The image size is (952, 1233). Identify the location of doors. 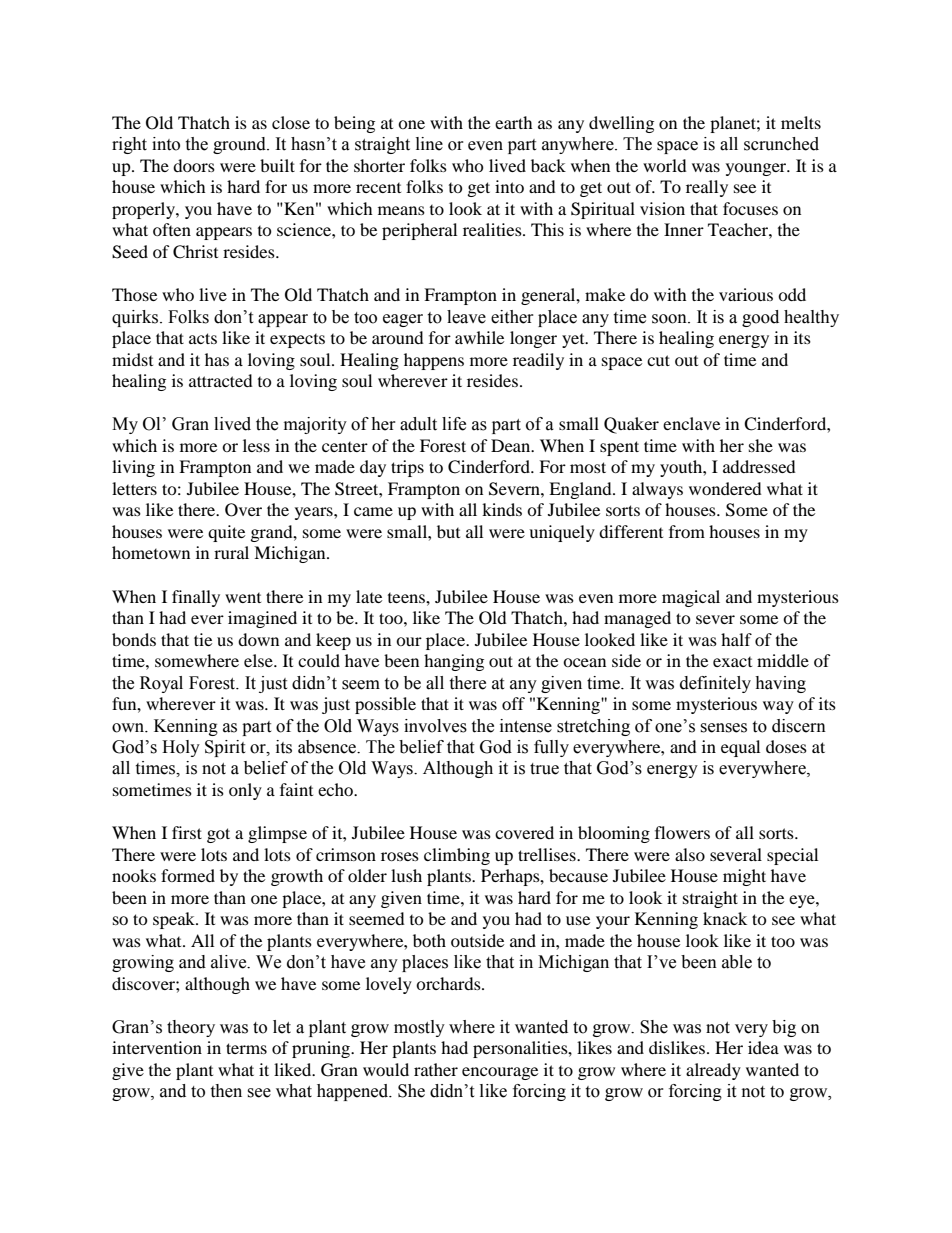
(194, 165).
